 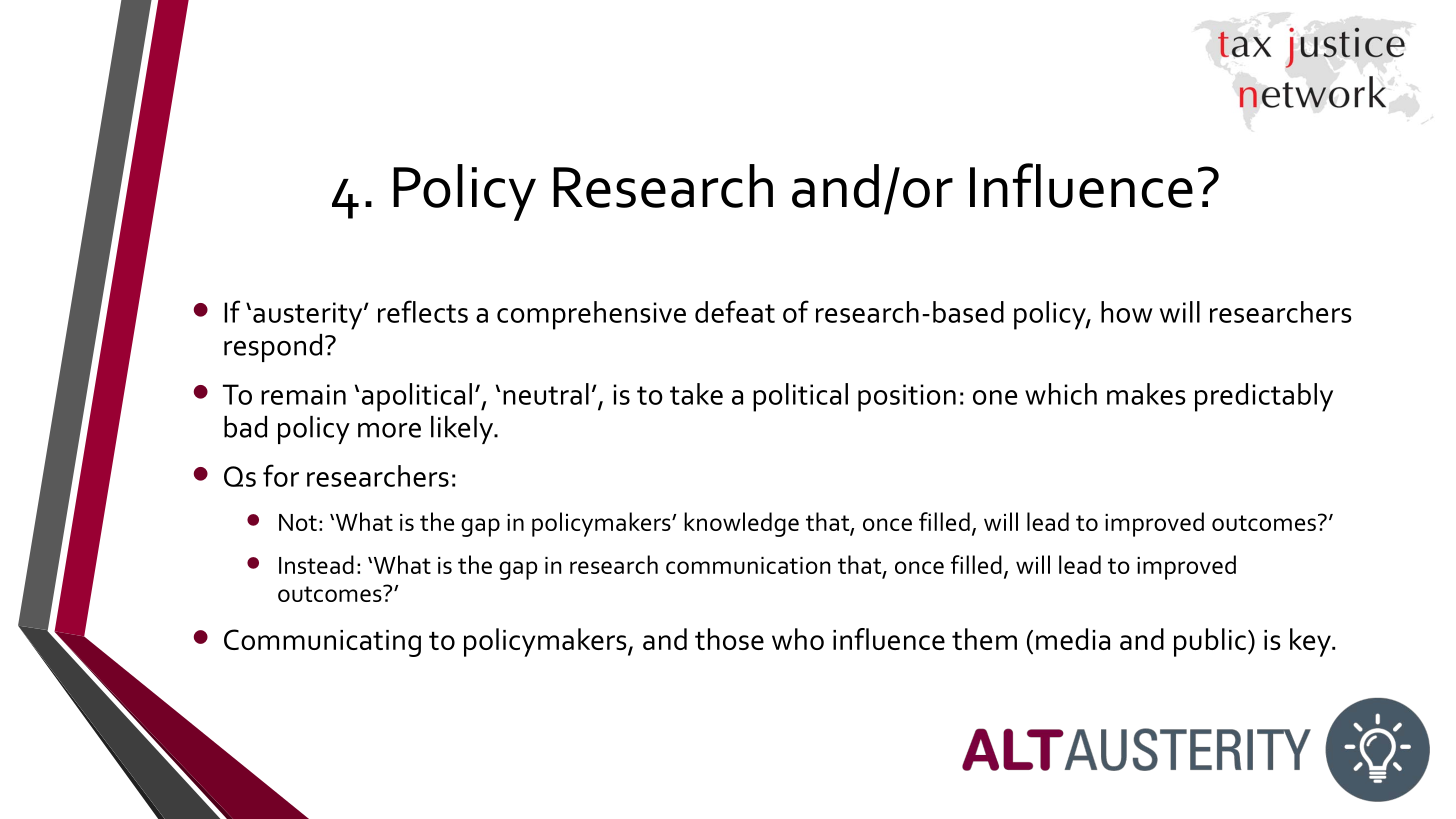 What do you see at coordinates (1127, 312) in the screenshot?
I see `how` at bounding box center [1127, 312].
